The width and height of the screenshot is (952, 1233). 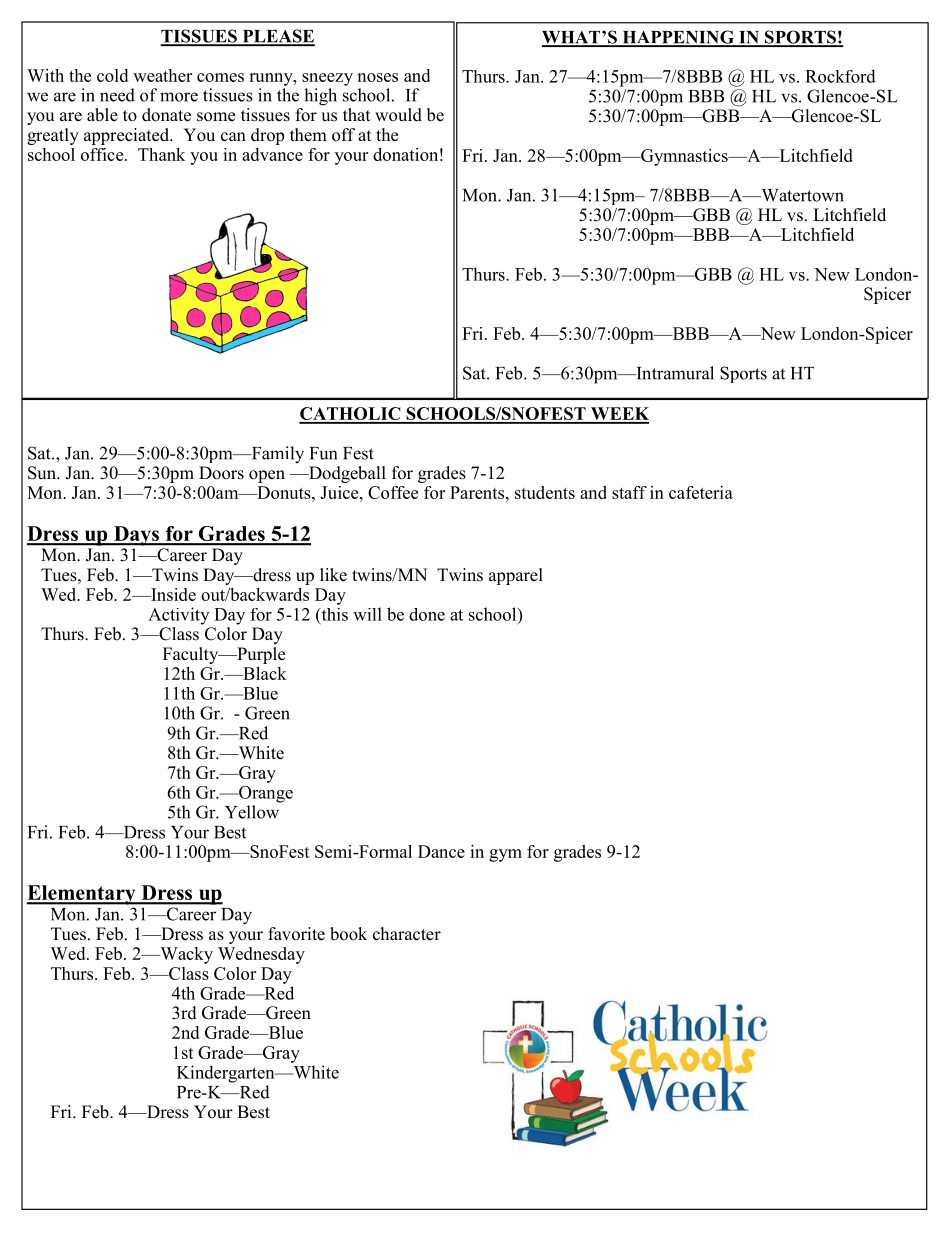 What do you see at coordinates (678, 38) in the screenshot?
I see `HAPPENING` at bounding box center [678, 38].
